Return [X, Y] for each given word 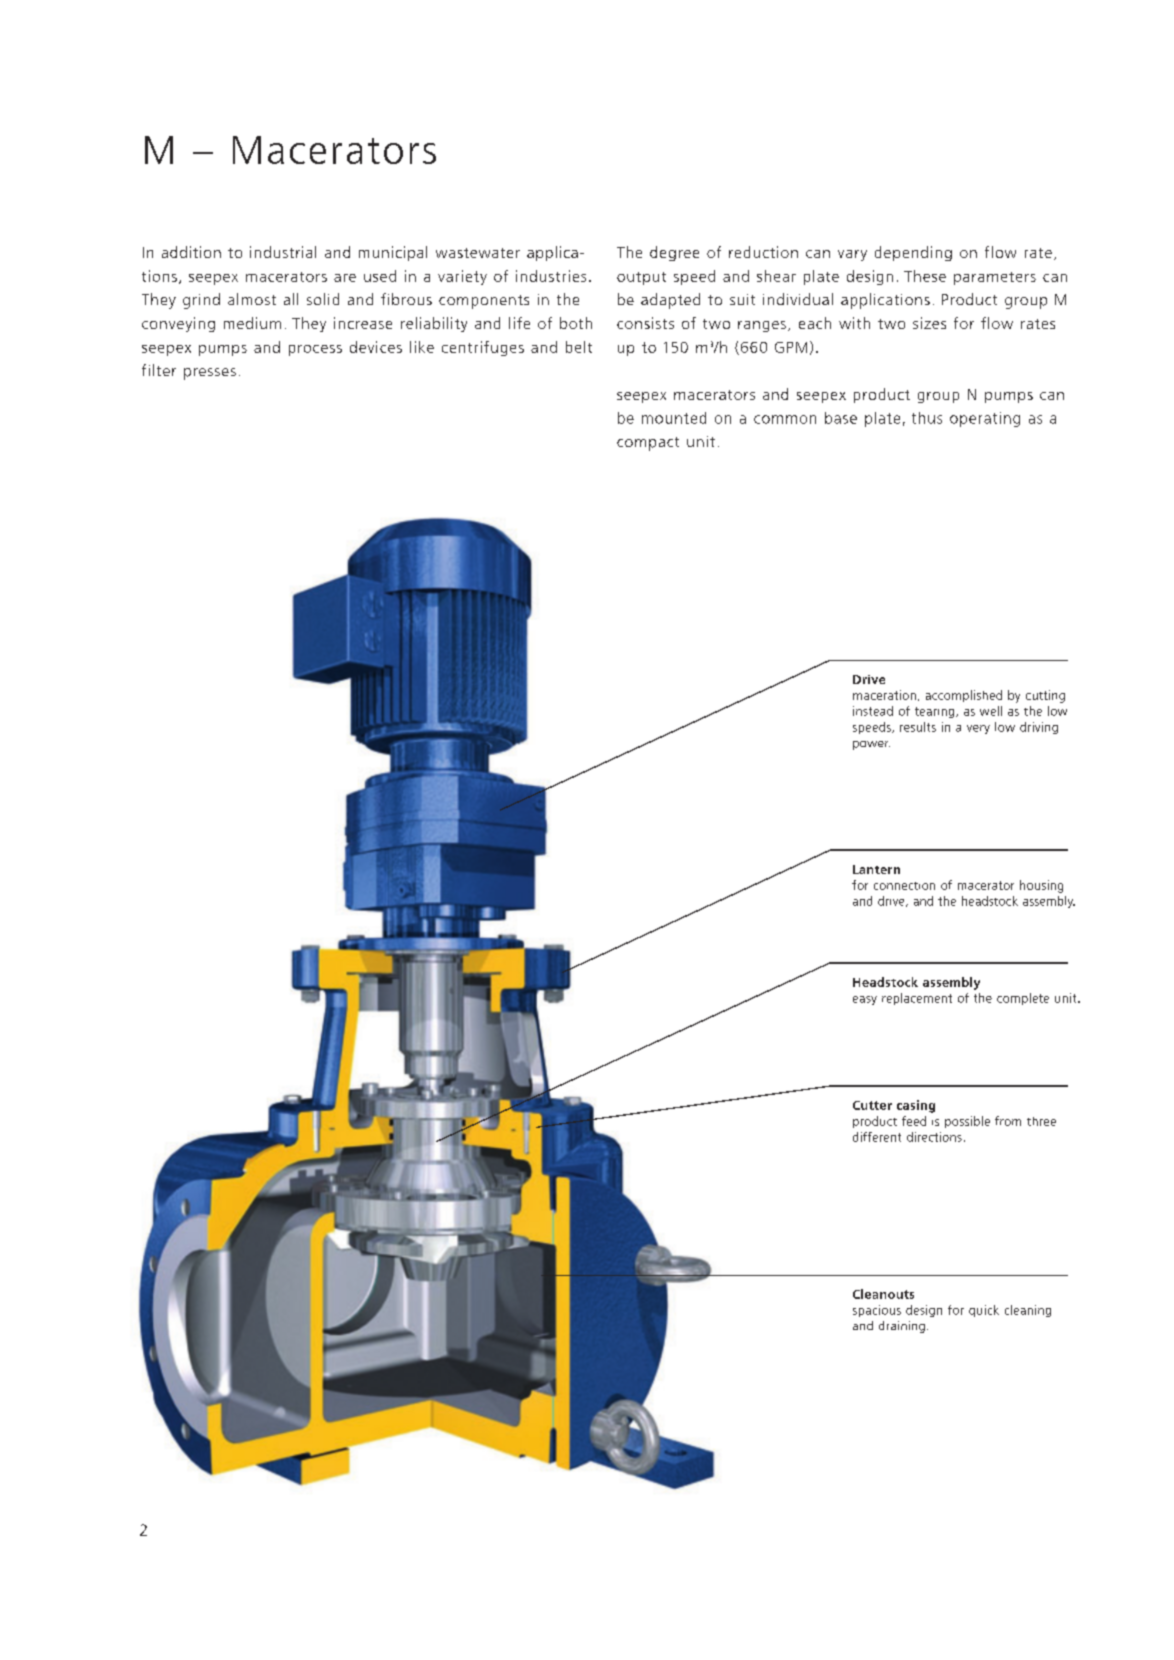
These [925, 276]
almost [252, 299]
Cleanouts [883, 1294]
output [641, 278]
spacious [877, 1311]
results [918, 727]
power [871, 745]
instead [873, 711]
